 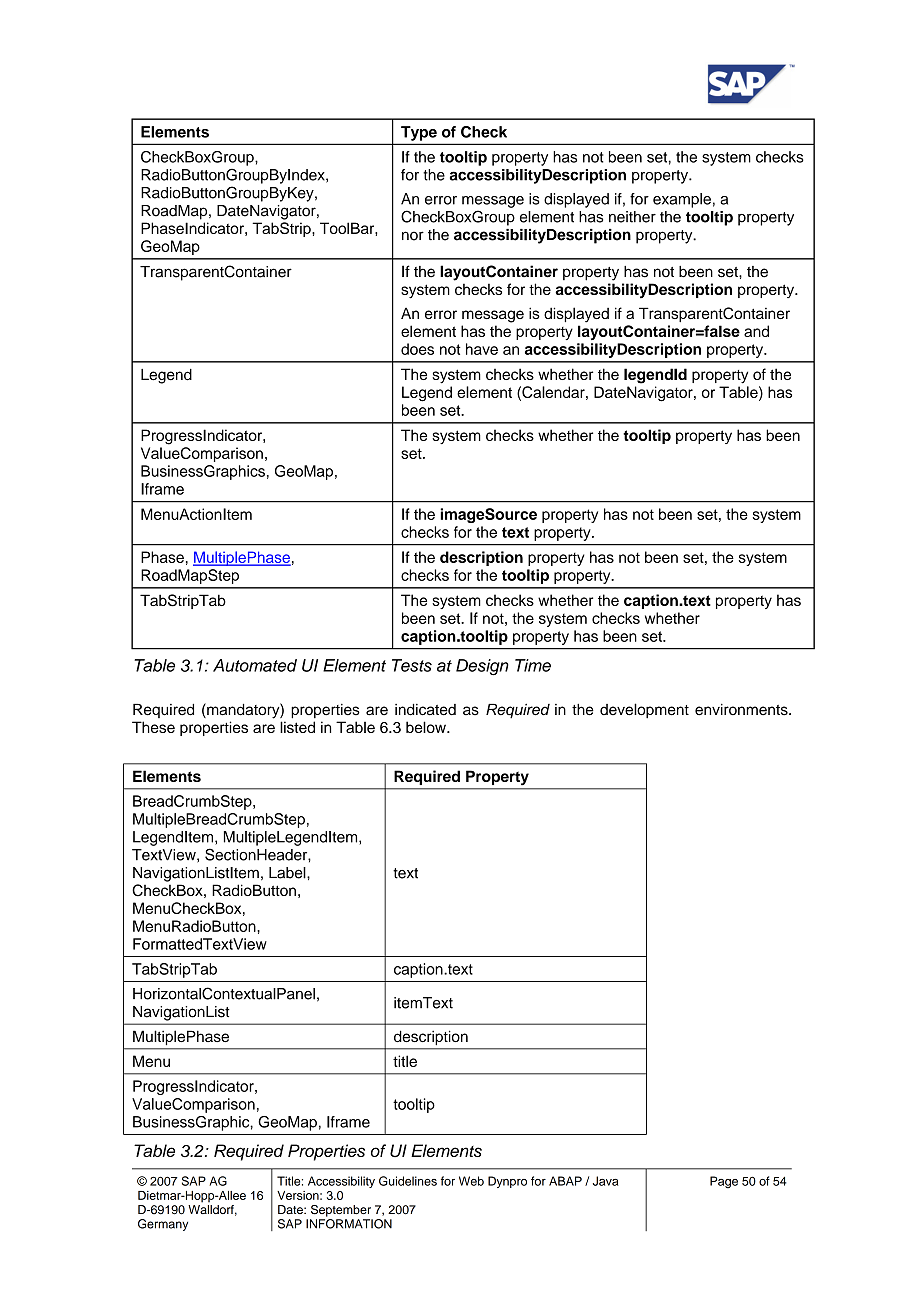 I want to click on Type, so click(x=419, y=133).
